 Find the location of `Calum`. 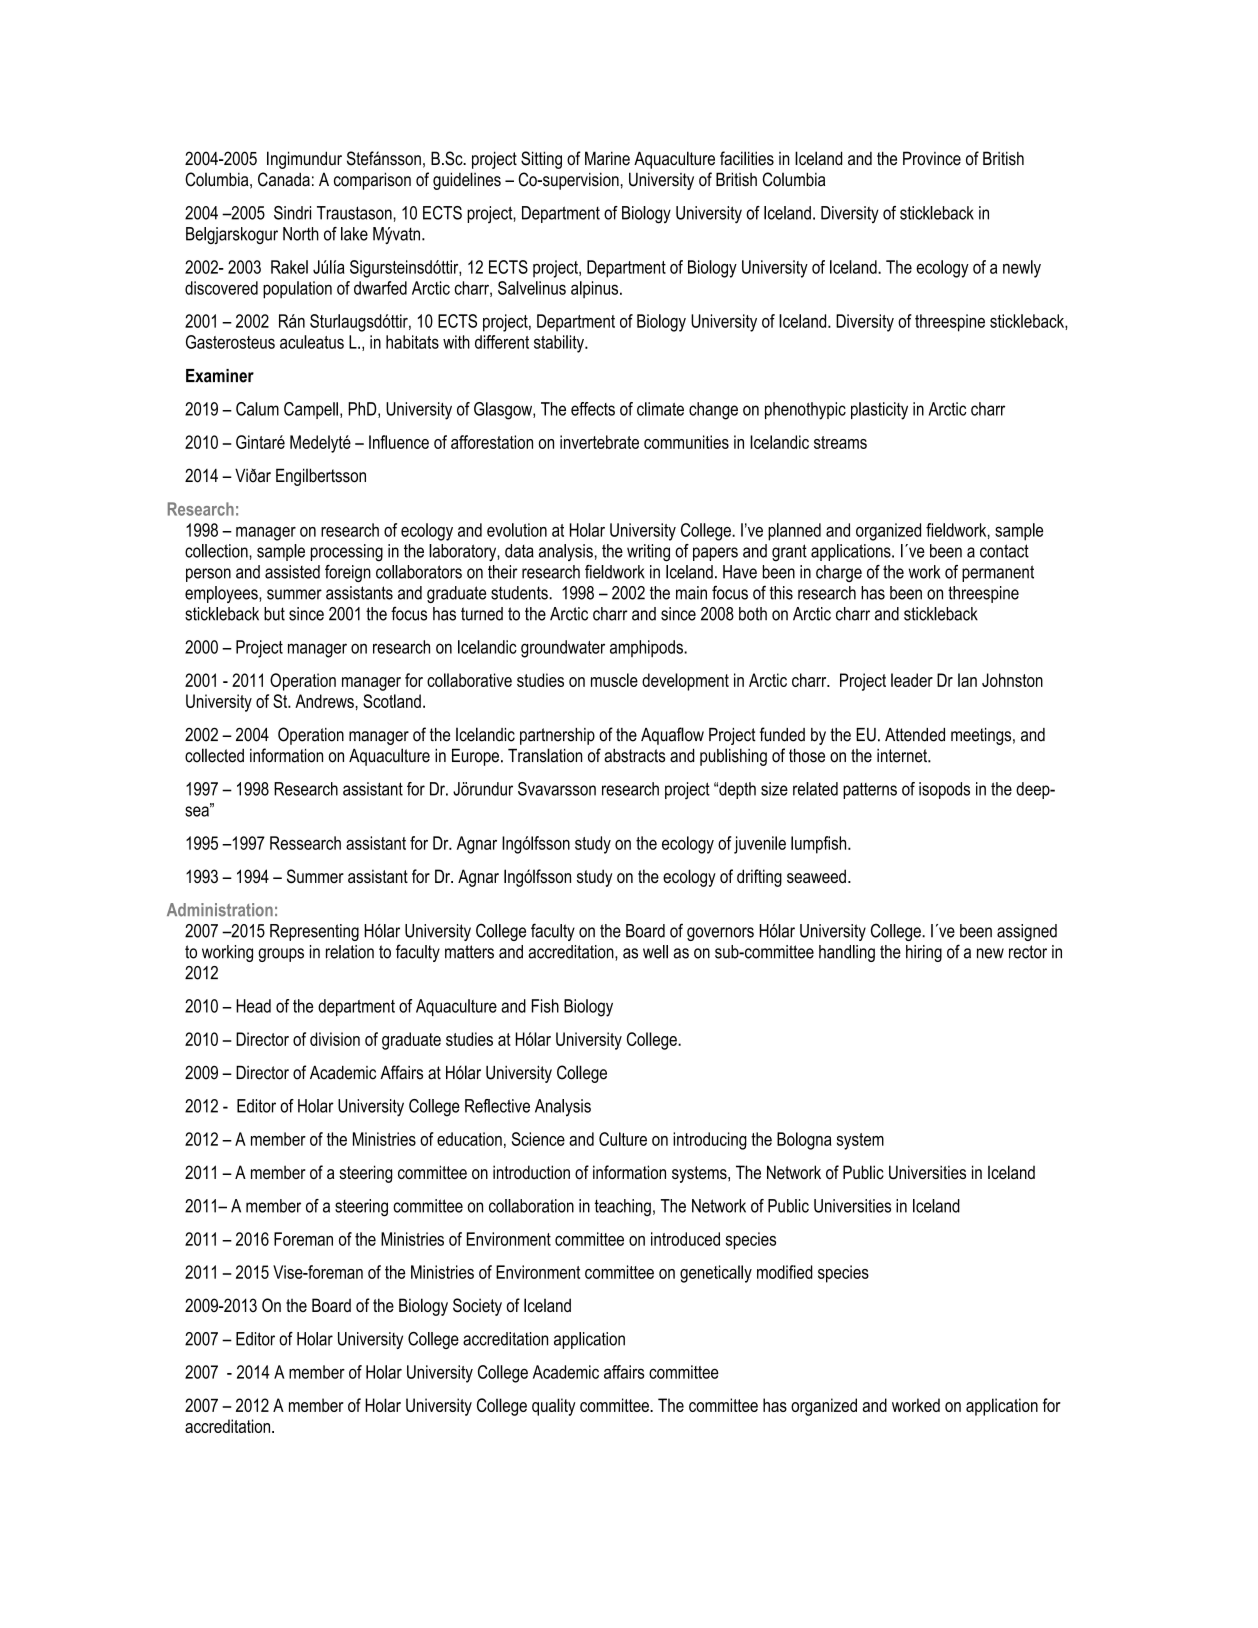

Calum is located at coordinates (257, 409).
